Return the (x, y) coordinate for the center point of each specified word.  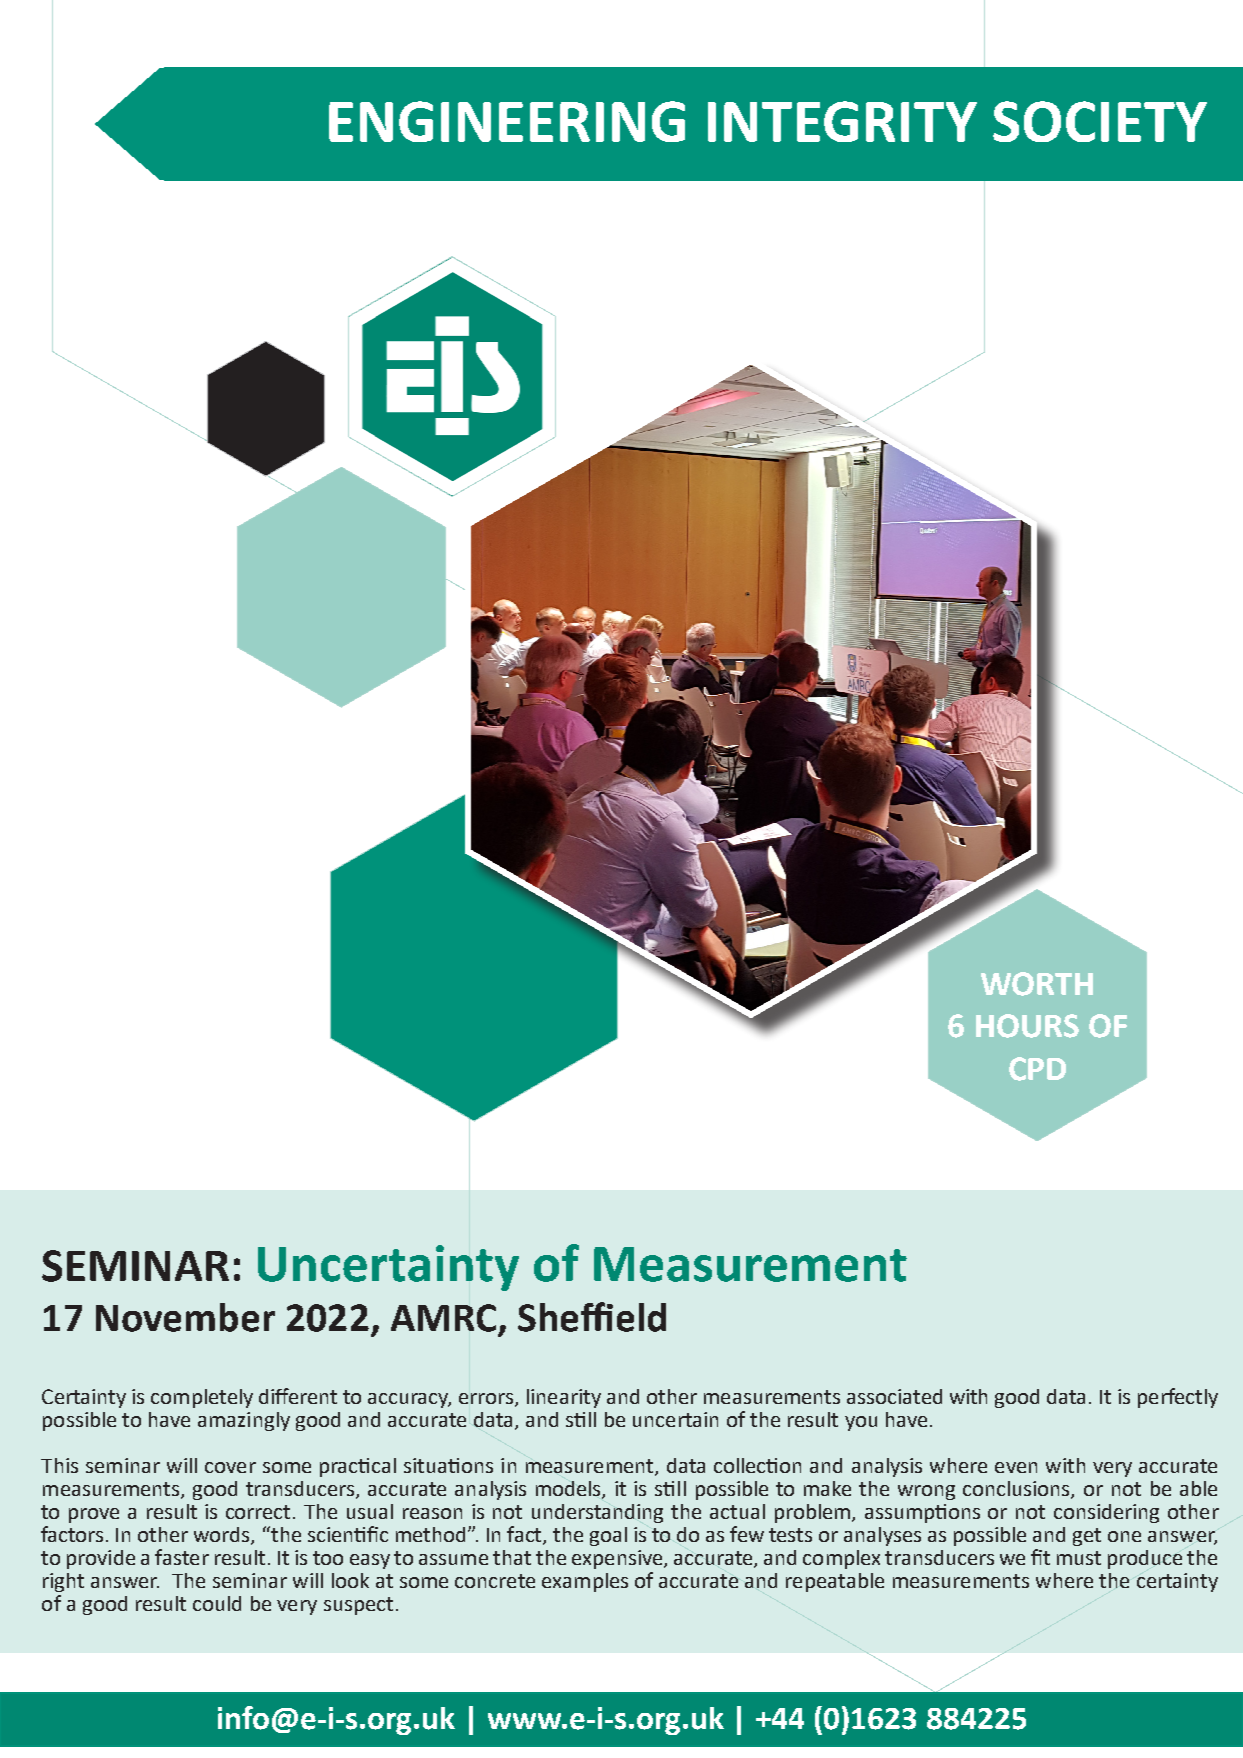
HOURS (1027, 1026)
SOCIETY (1100, 121)
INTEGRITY (842, 121)
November (185, 1317)
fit (1040, 1557)
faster (182, 1557)
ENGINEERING (507, 121)
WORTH (1037, 984)
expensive (618, 1559)
